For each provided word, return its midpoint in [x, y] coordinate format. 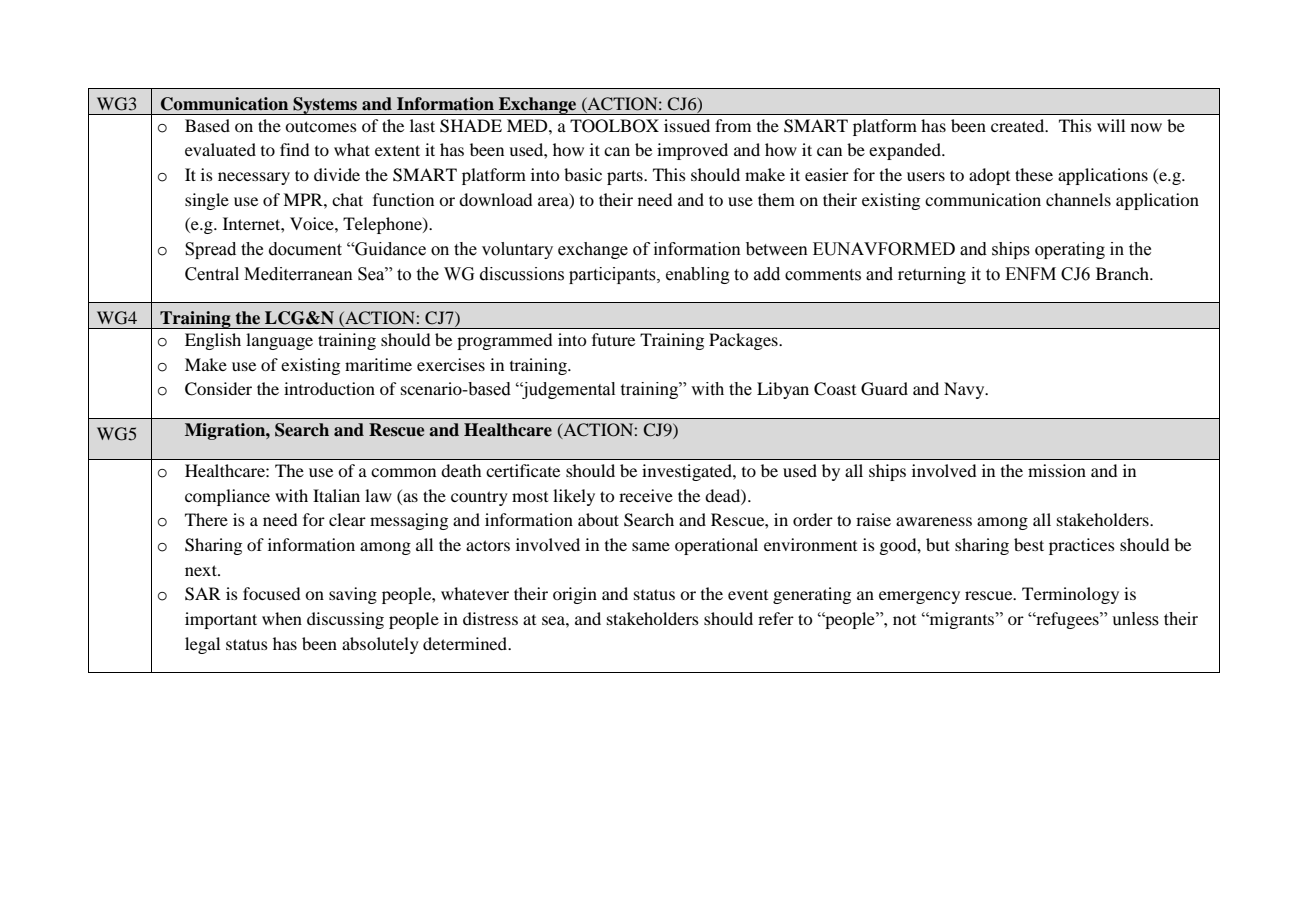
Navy [965, 390]
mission [1057, 470]
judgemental [567, 390]
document [305, 249]
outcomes [321, 126]
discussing [345, 620]
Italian [336, 495]
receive [646, 495]
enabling [698, 275]
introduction [329, 388]
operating [1070, 250]
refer [776, 618]
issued [687, 125]
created [1019, 125]
